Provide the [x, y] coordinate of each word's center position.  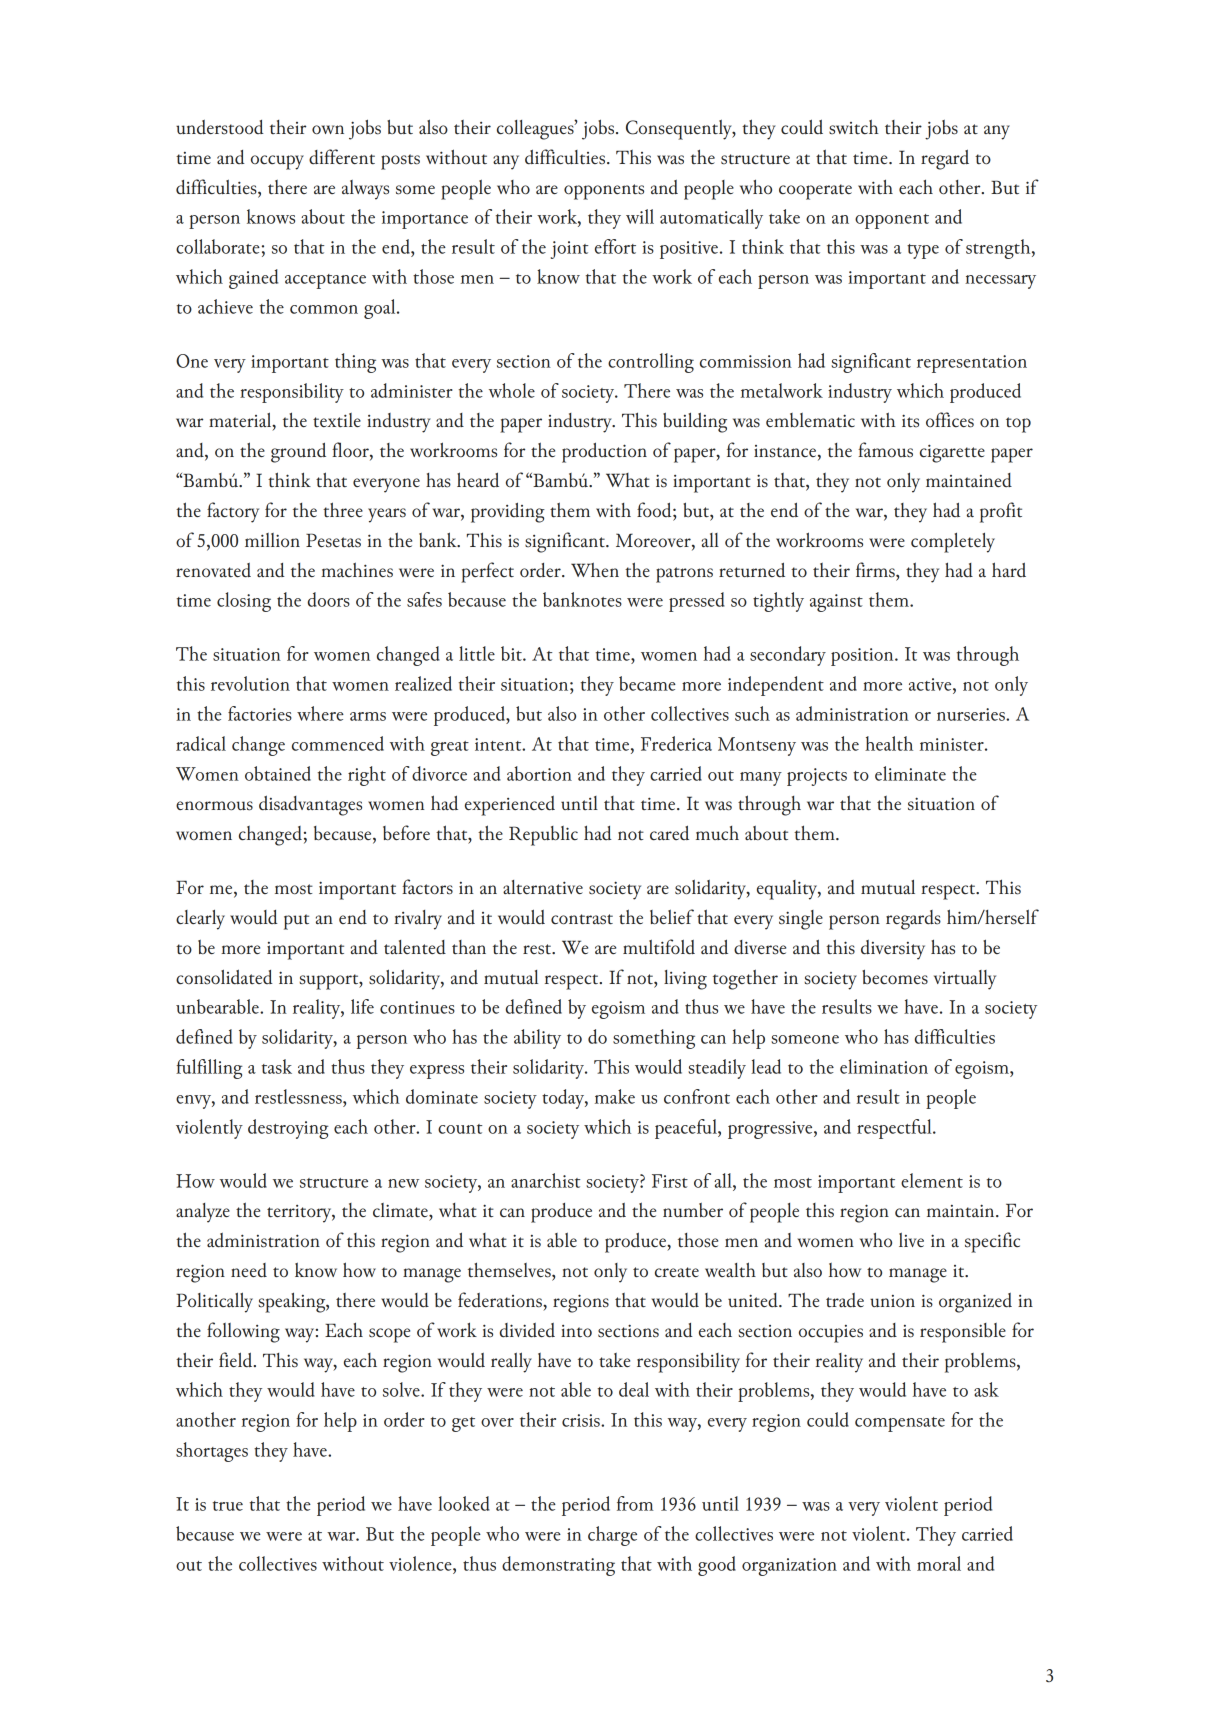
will [640, 216]
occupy [277, 162]
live [911, 1239]
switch [854, 127]
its [910, 421]
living [685, 980]
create [677, 1272]
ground [298, 452]
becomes [895, 977]
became [647, 683]
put [296, 922]
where [320, 713]
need [249, 1270]
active [931, 684]
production [604, 452]
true [228, 1506]
